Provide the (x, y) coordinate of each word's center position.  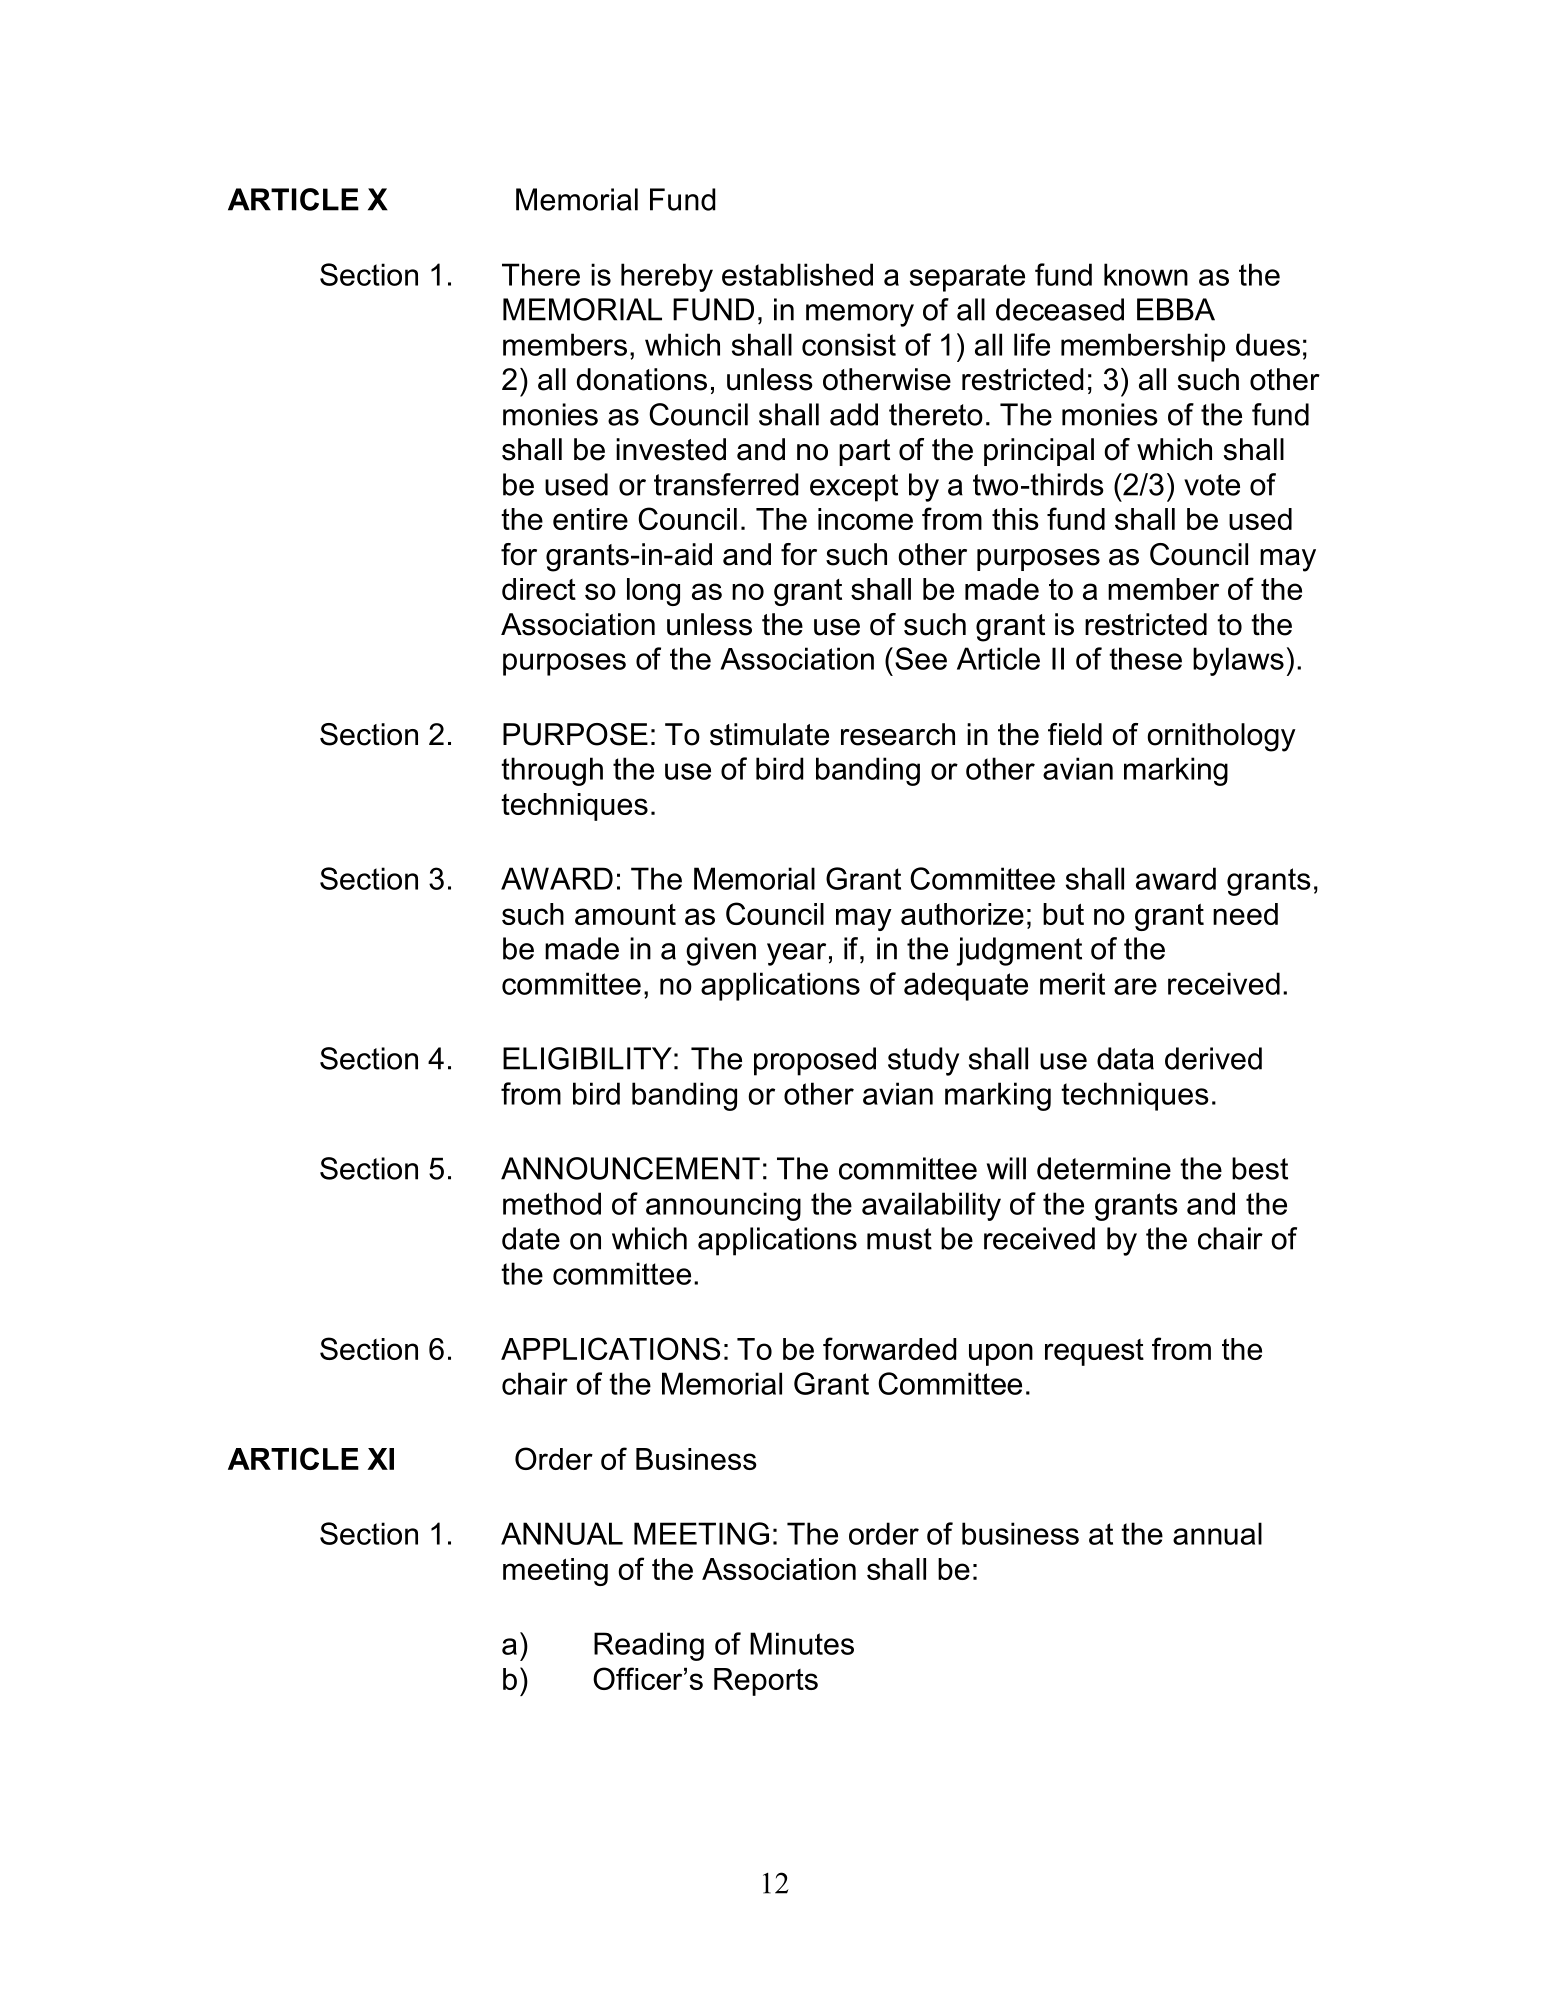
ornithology (1221, 737)
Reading (649, 1646)
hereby (667, 277)
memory (860, 315)
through (552, 771)
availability (931, 1206)
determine (1104, 1168)
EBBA (1176, 309)
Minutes (802, 1643)
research (898, 734)
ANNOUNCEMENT (630, 1168)
